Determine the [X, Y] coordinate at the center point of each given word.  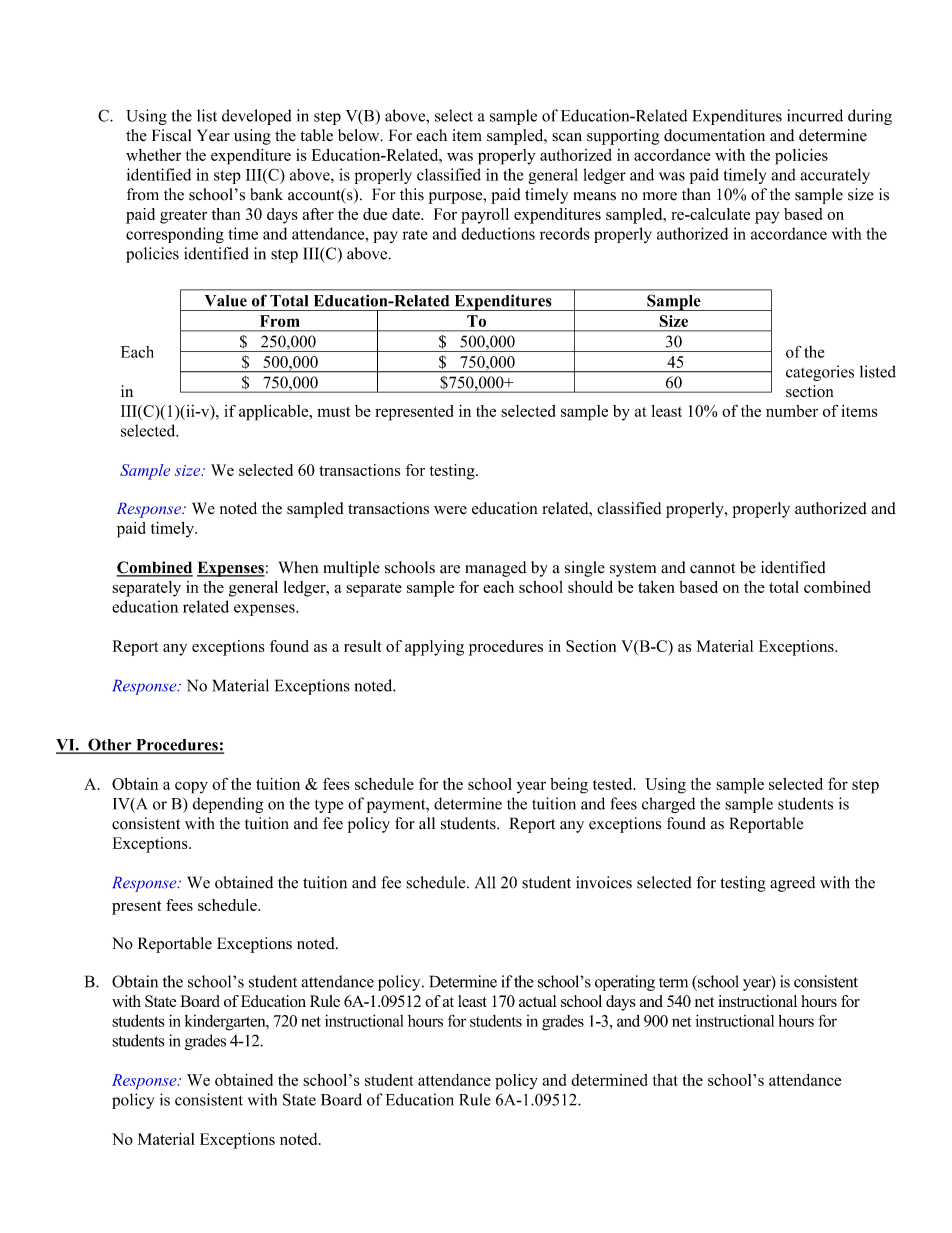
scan [567, 137]
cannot [712, 568]
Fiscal [171, 135]
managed [495, 569]
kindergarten [226, 1023]
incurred [815, 115]
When [298, 567]
